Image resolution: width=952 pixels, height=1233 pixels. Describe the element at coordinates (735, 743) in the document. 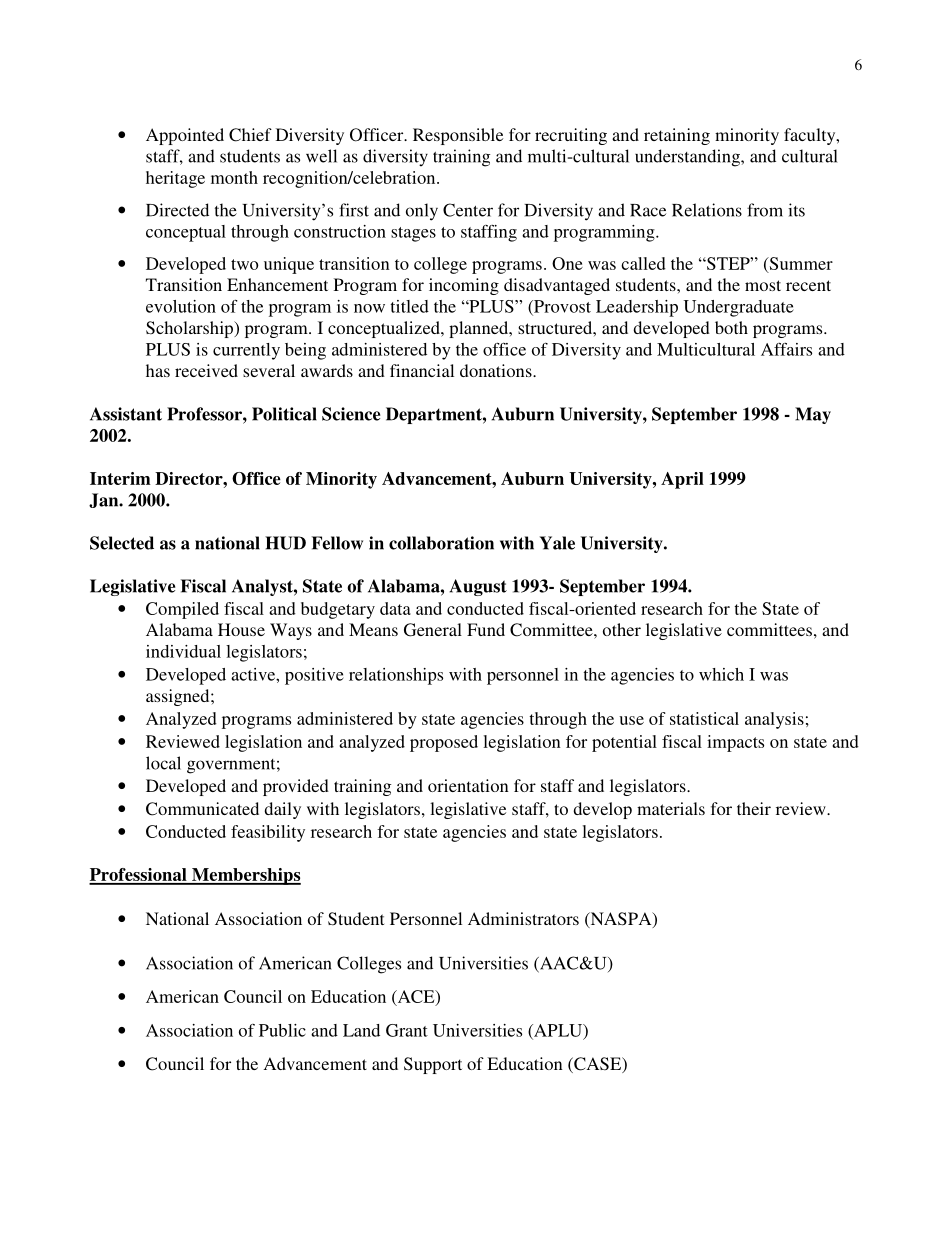

I see `impacts` at that location.
